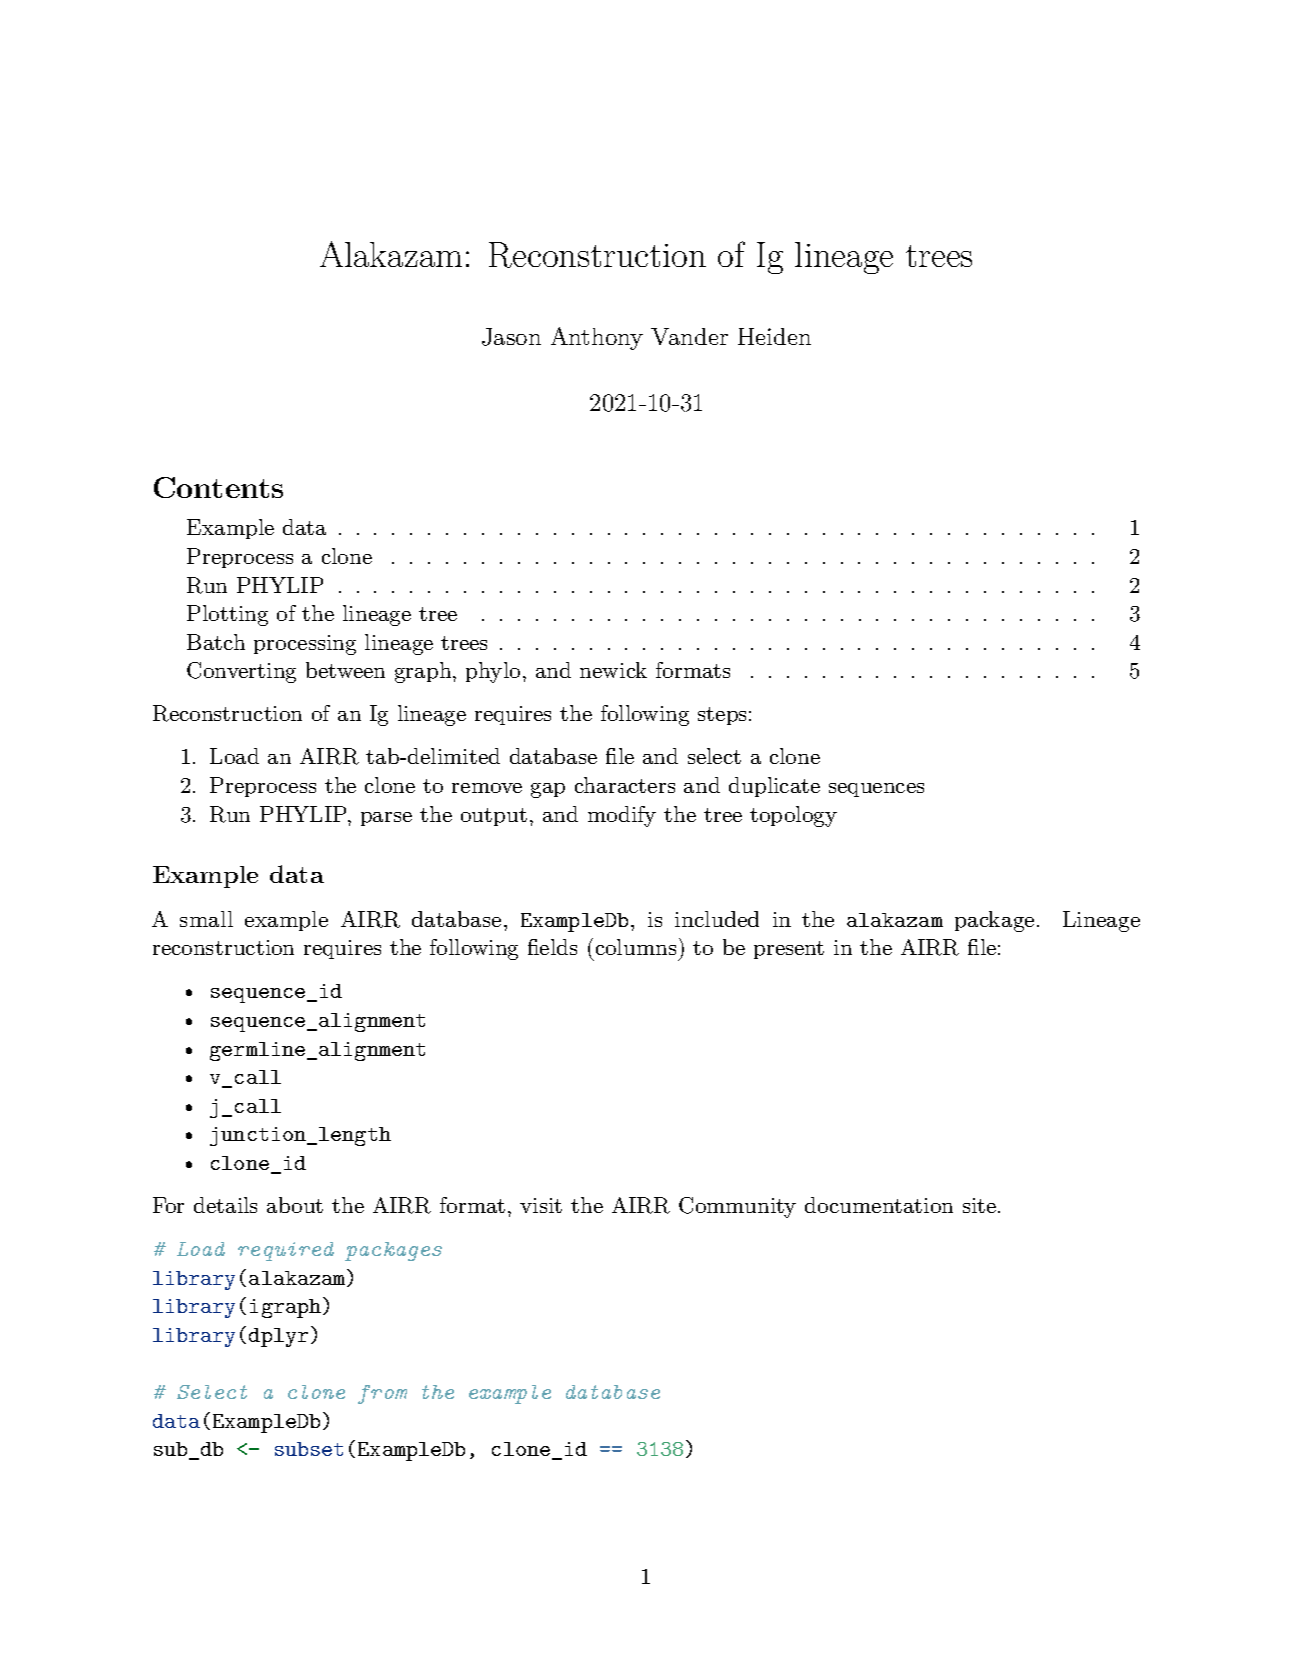  What do you see at coordinates (737, 1207) in the document?
I see `Community` at bounding box center [737, 1207].
